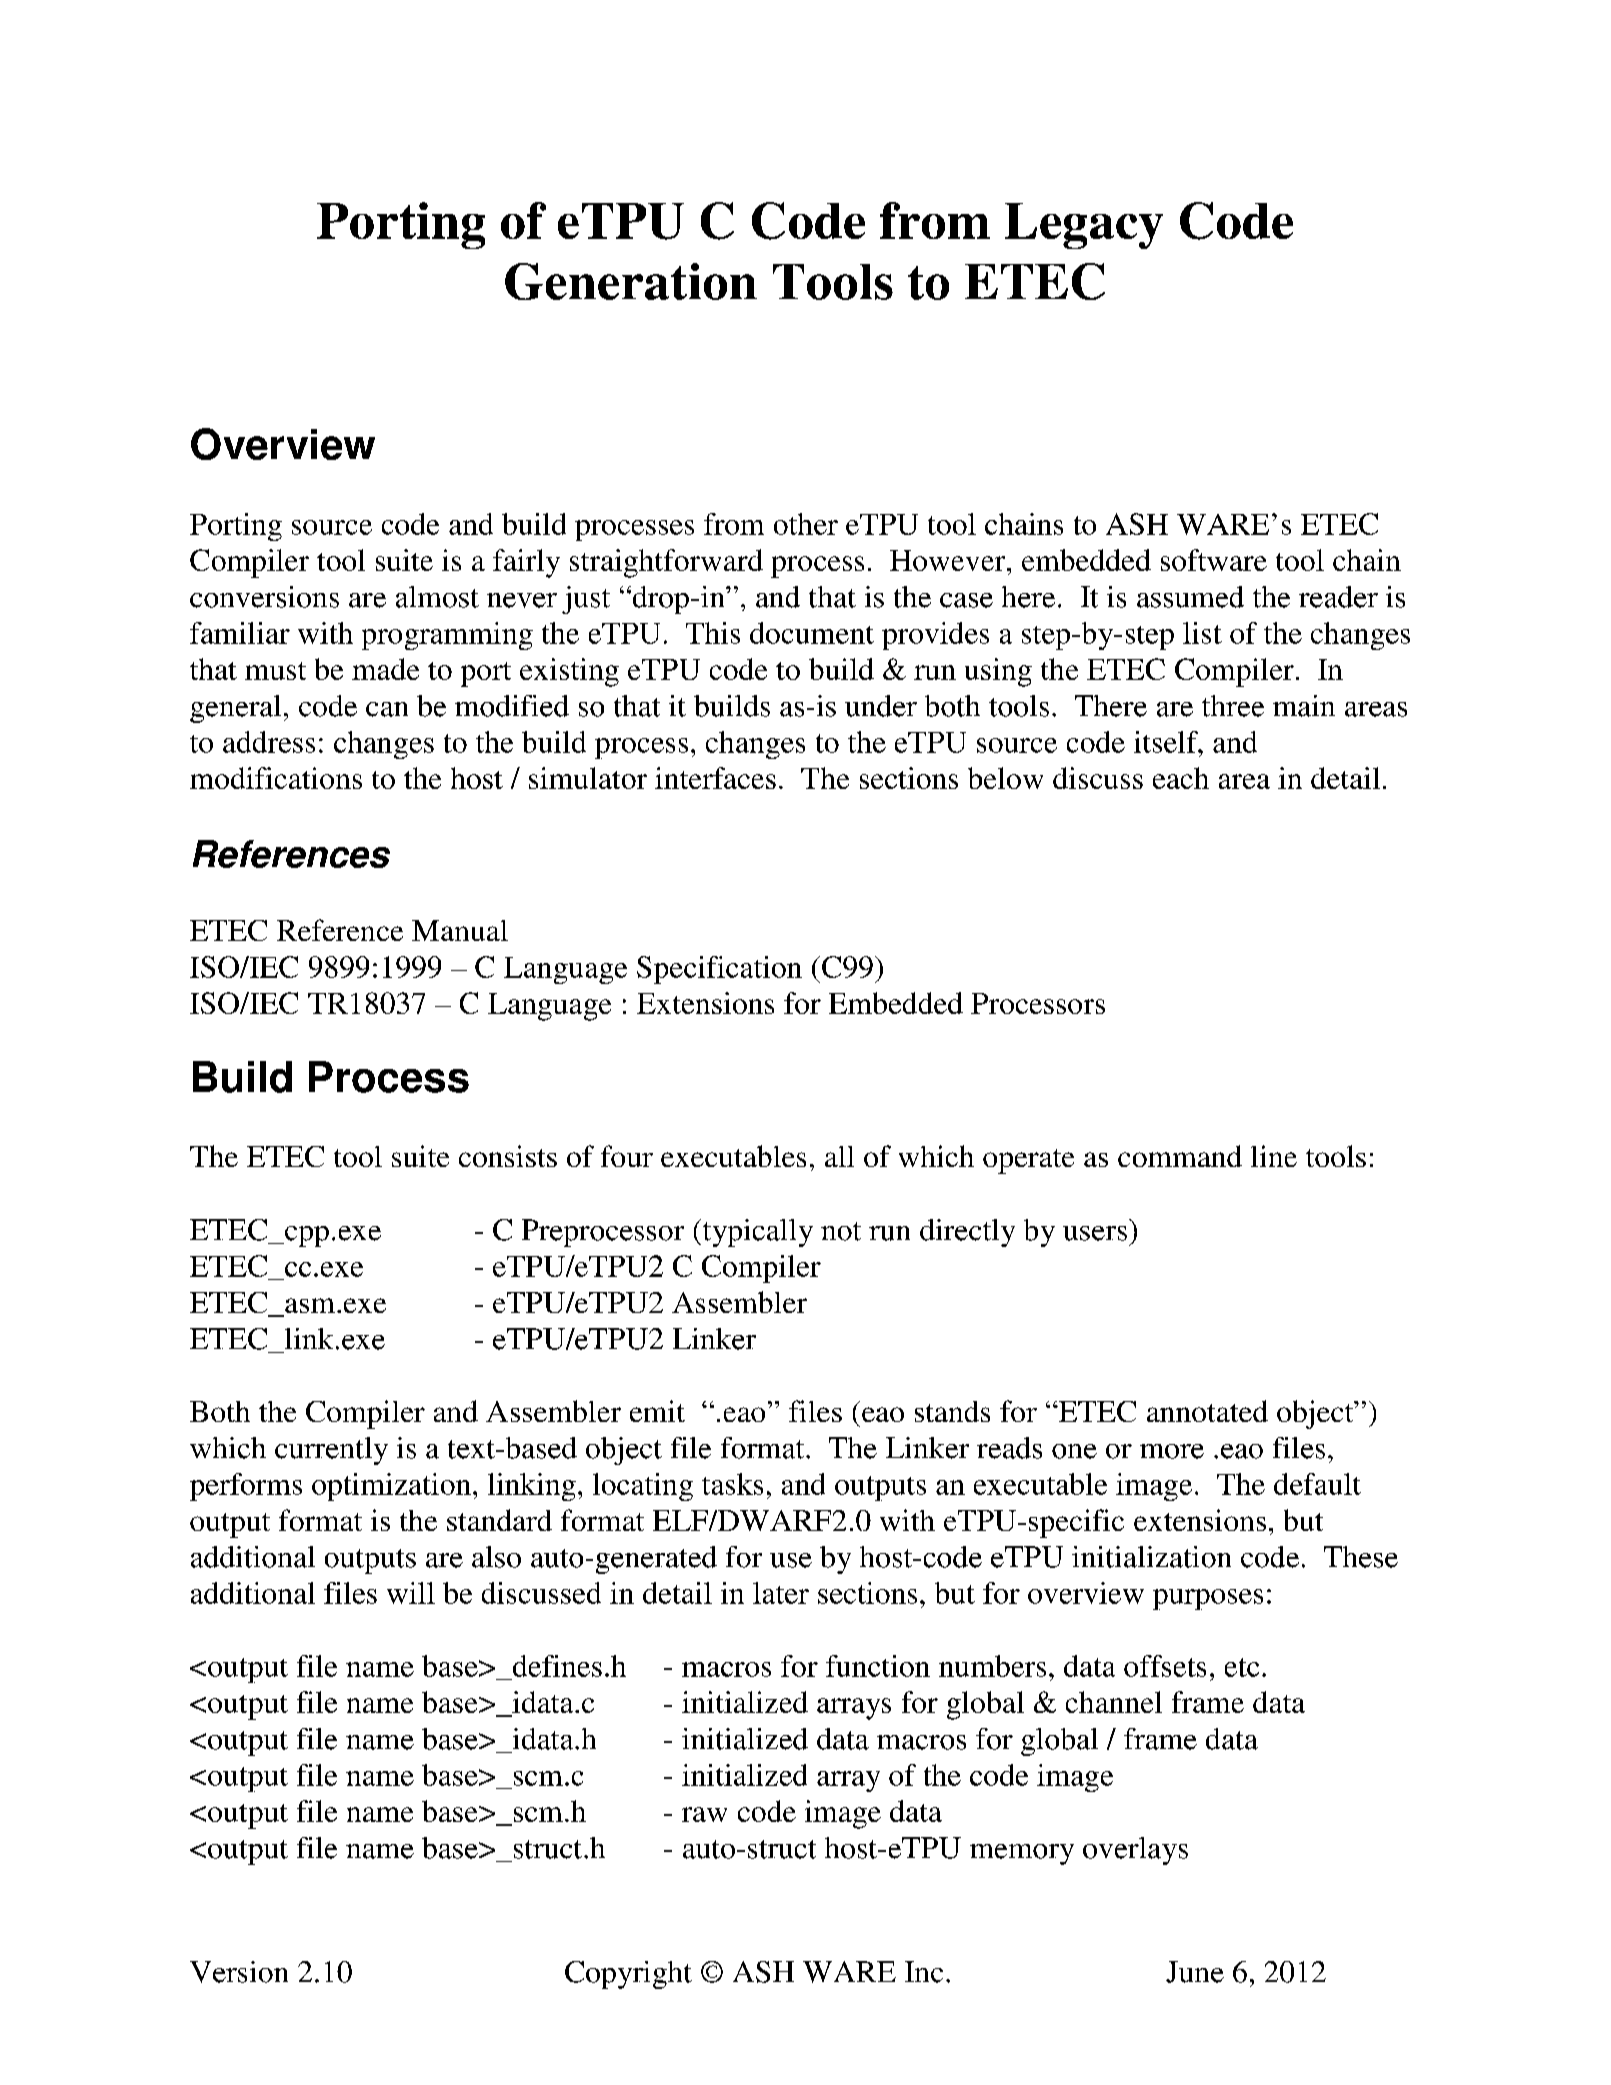  Describe the element at coordinates (1190, 597) in the image. I see `assumed` at that location.
